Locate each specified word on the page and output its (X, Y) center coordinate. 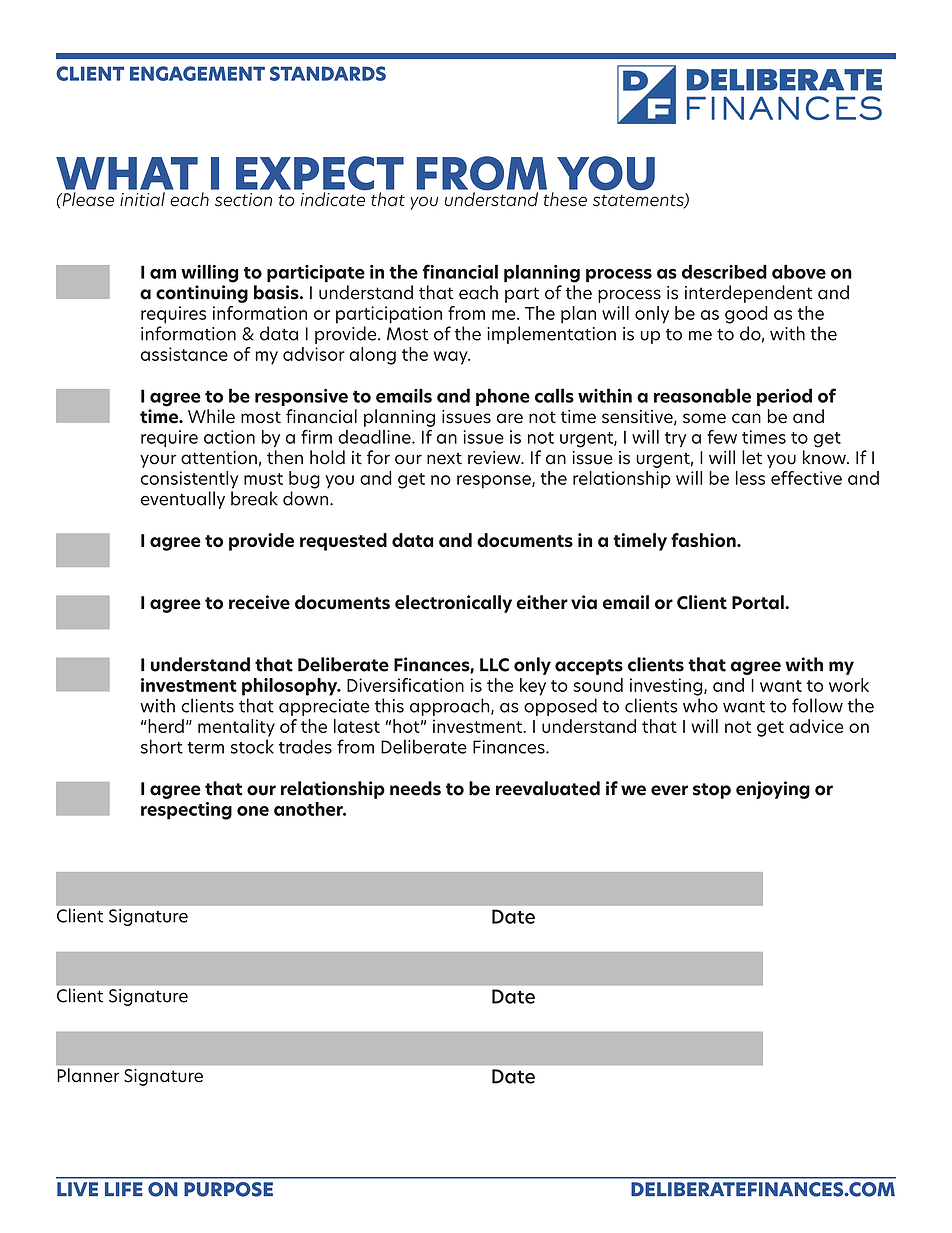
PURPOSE (228, 1189)
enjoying (773, 790)
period (784, 397)
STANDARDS (328, 73)
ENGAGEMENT (197, 73)
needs (415, 788)
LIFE (124, 1189)
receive (259, 602)
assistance (184, 354)
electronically (453, 604)
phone (503, 397)
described (724, 271)
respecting (186, 811)
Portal (759, 602)
